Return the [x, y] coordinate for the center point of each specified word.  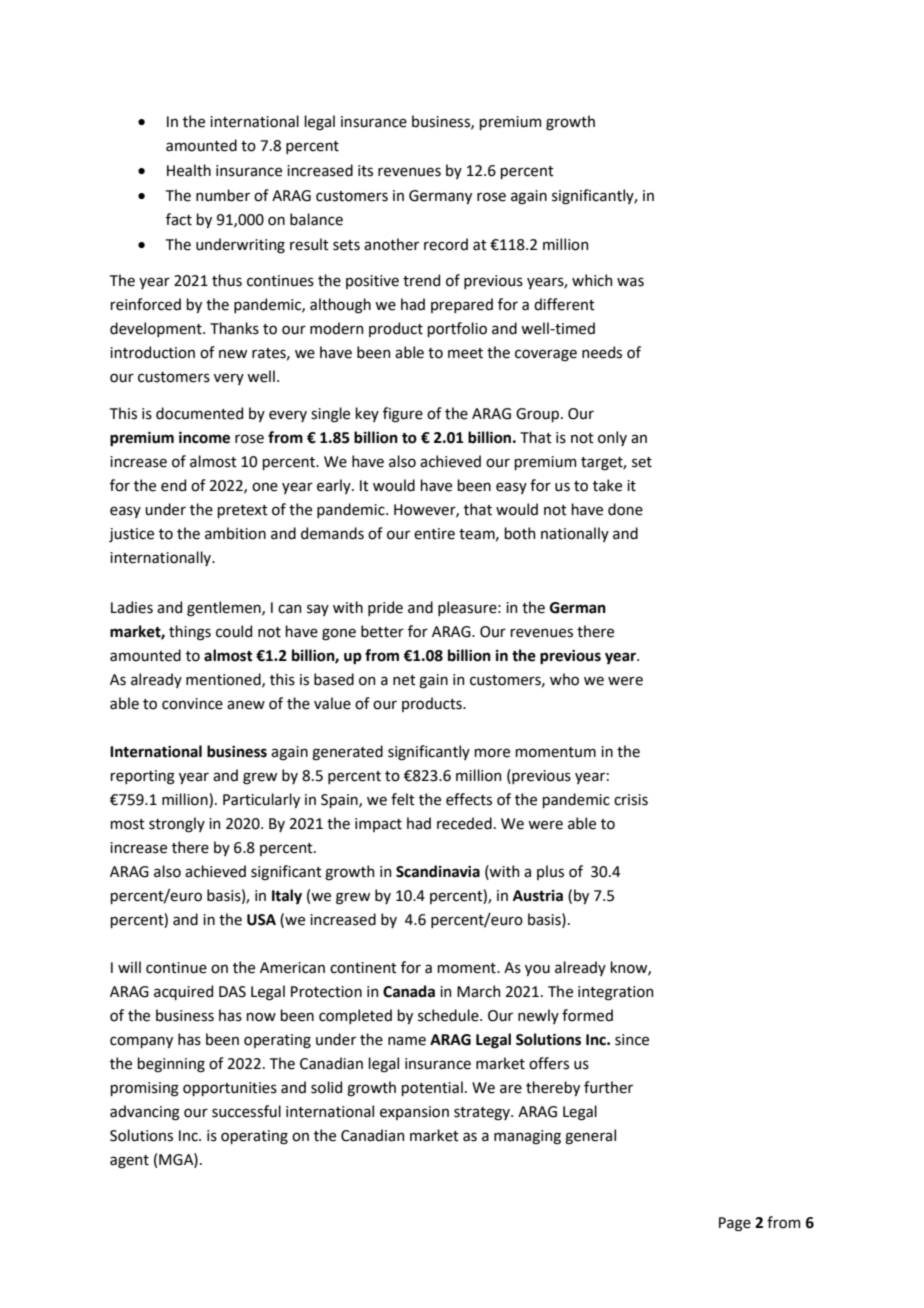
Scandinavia [438, 871]
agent [129, 1162]
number [223, 195]
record [446, 244]
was [630, 282]
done [625, 509]
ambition [235, 533]
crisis [631, 800]
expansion [414, 1113]
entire [434, 534]
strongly [177, 825]
